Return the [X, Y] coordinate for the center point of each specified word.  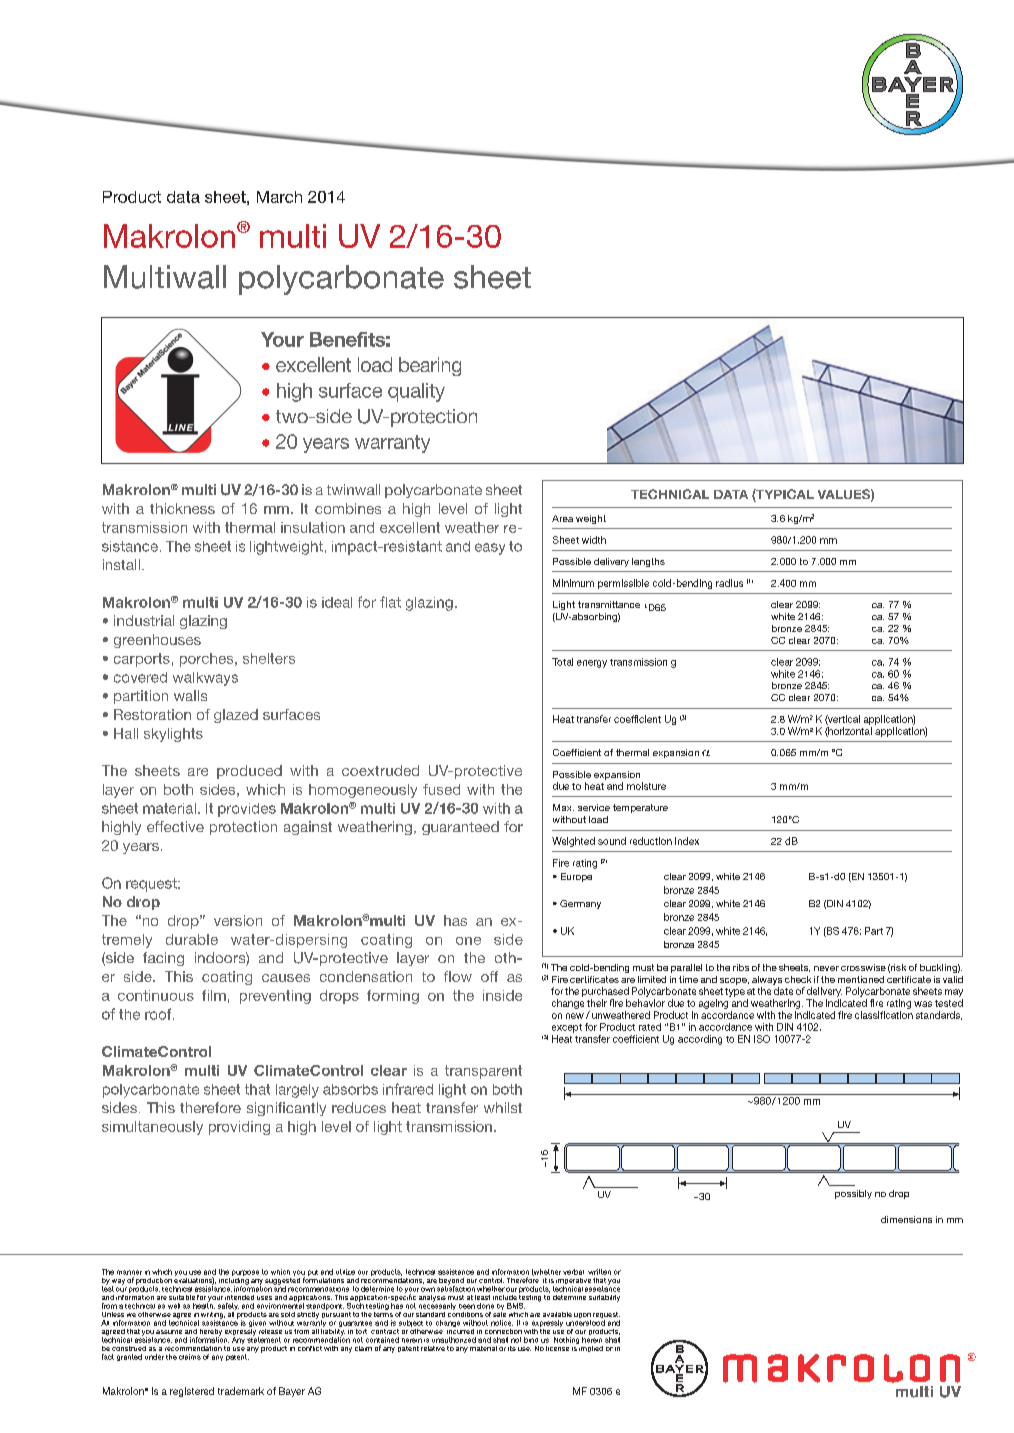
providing [239, 1128]
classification [884, 1015]
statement [264, 1339]
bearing [430, 366]
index [687, 841]
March [279, 197]
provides [247, 810]
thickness [182, 508]
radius [729, 583]
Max [563, 807]
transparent [483, 1072]
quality [416, 392]
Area [562, 518]
